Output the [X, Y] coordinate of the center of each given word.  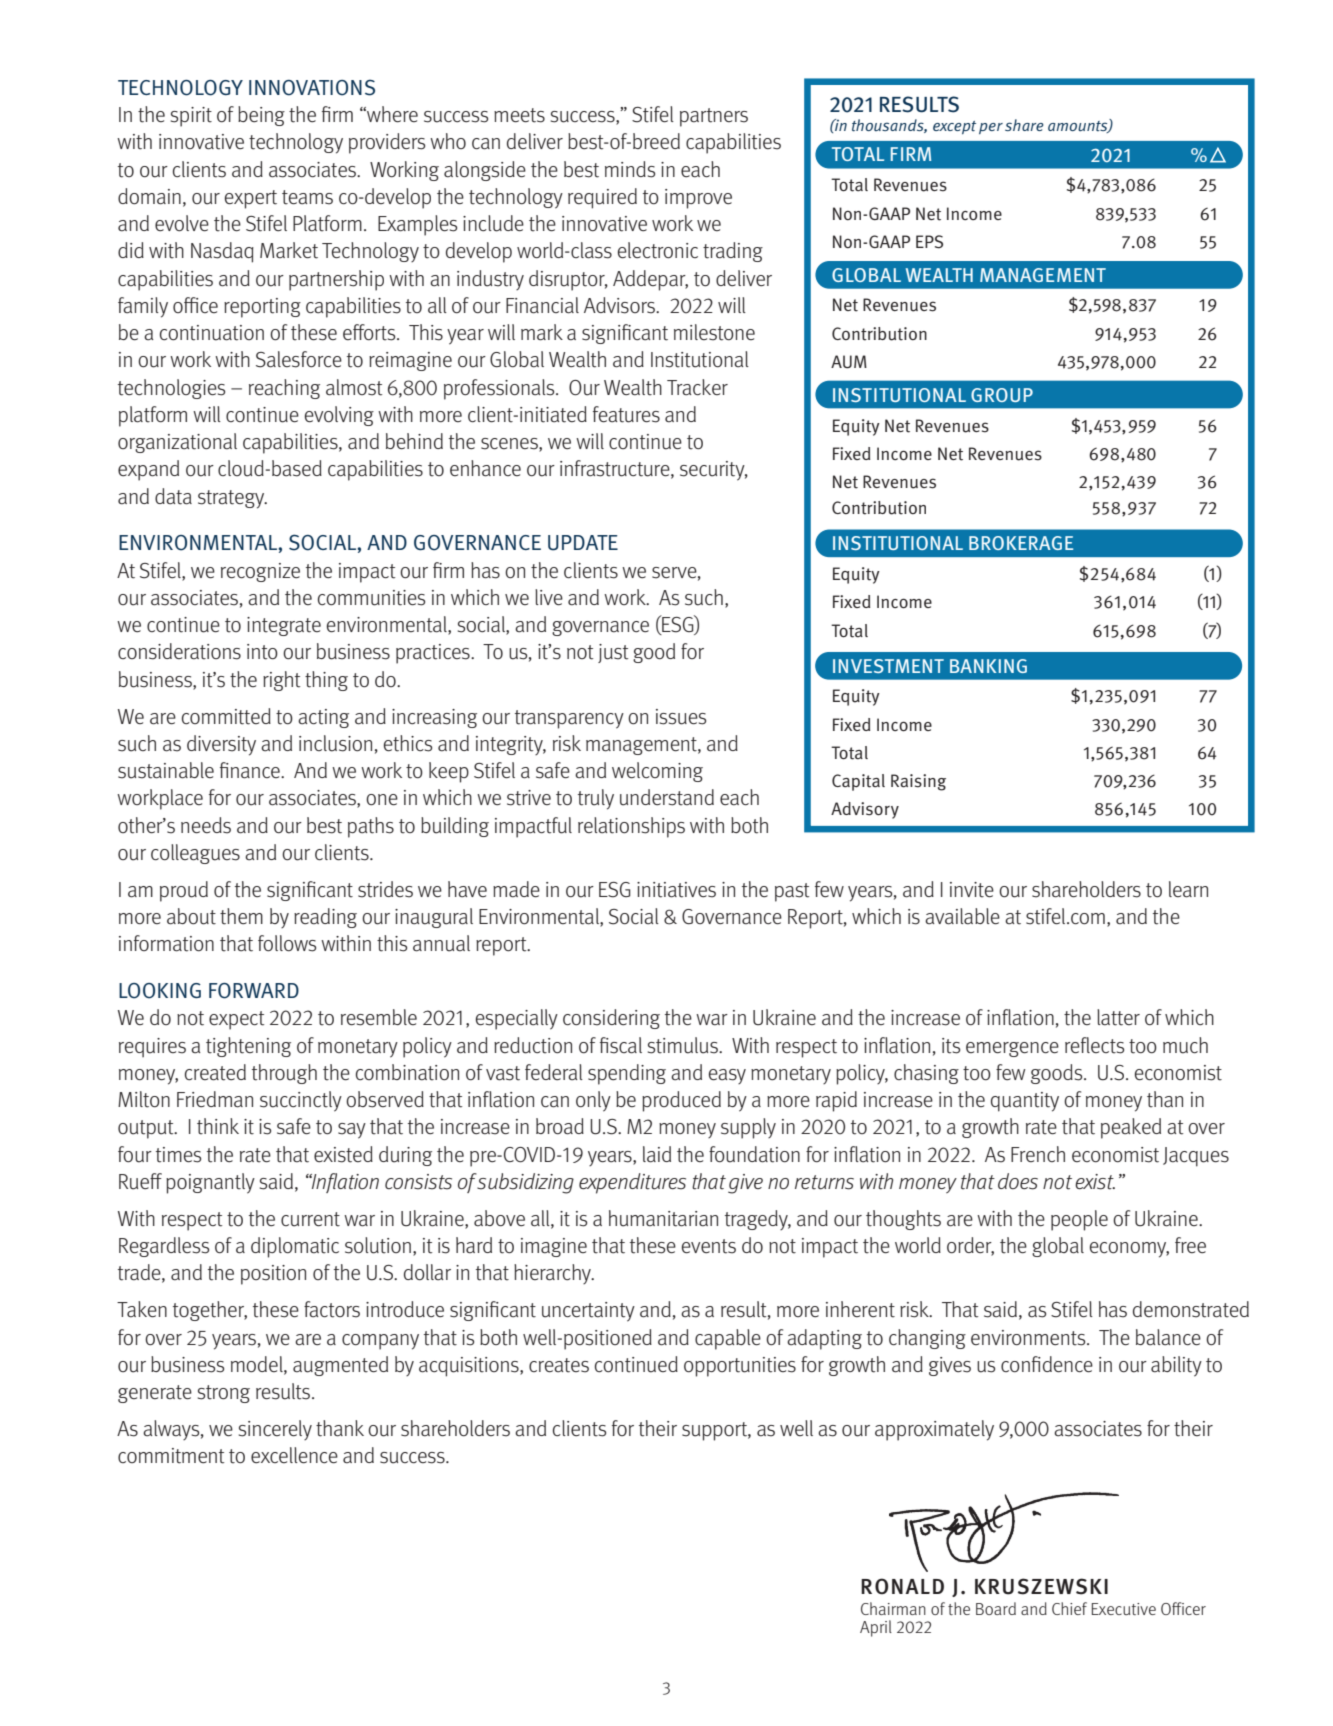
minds [630, 169]
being [261, 116]
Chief [1069, 1608]
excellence [294, 1455]
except [954, 127]
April [876, 1628]
